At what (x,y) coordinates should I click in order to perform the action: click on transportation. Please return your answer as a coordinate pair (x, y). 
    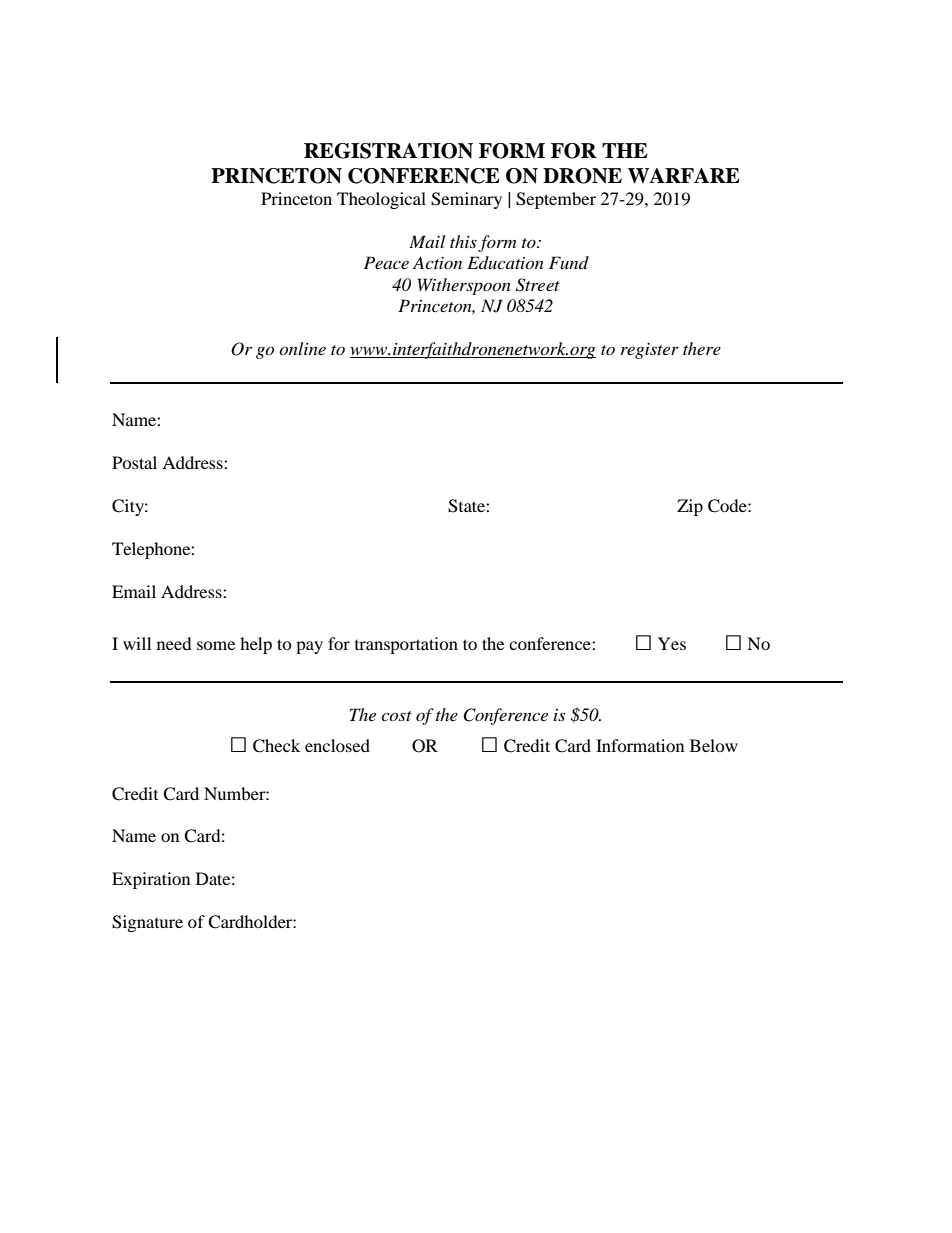
    Looking at the image, I should click on (406, 645).
